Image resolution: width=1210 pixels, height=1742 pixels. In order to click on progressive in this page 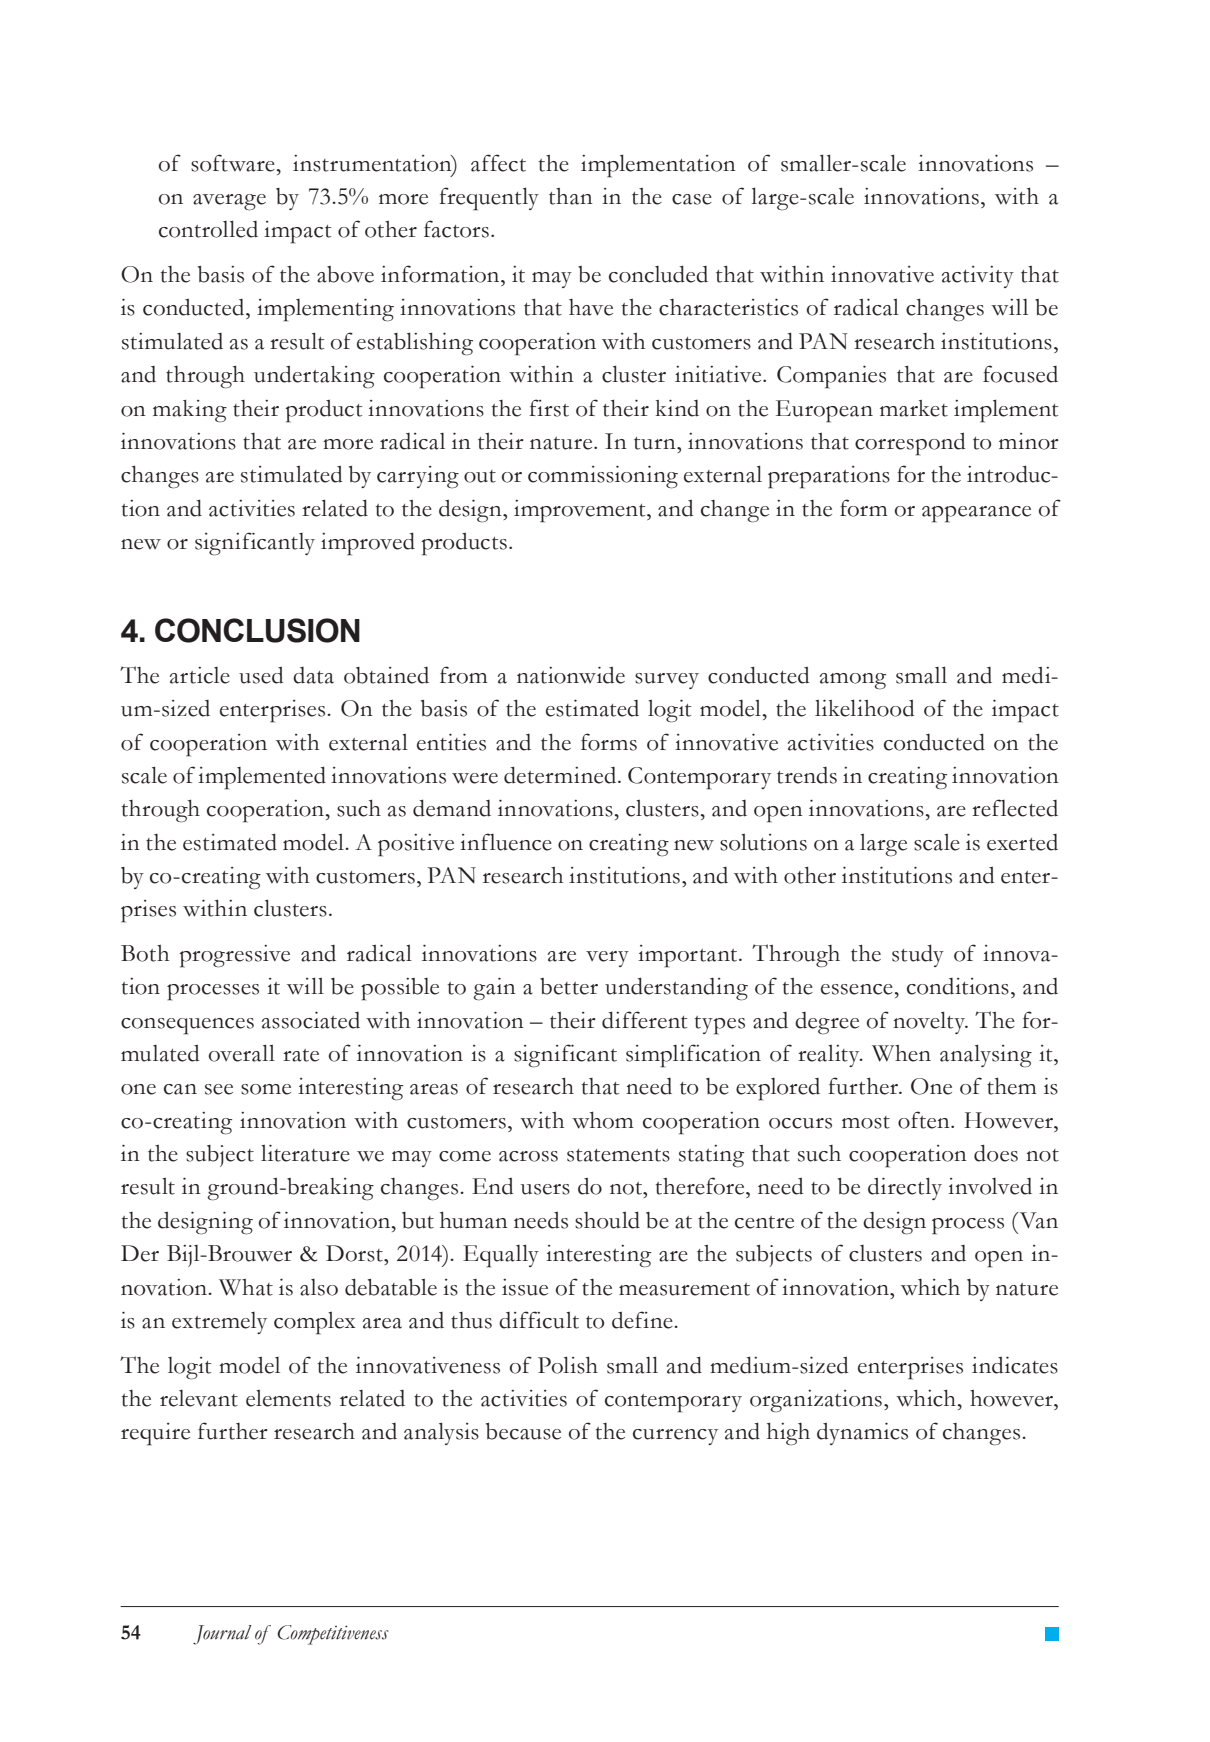, I will do `click(235, 956)`.
